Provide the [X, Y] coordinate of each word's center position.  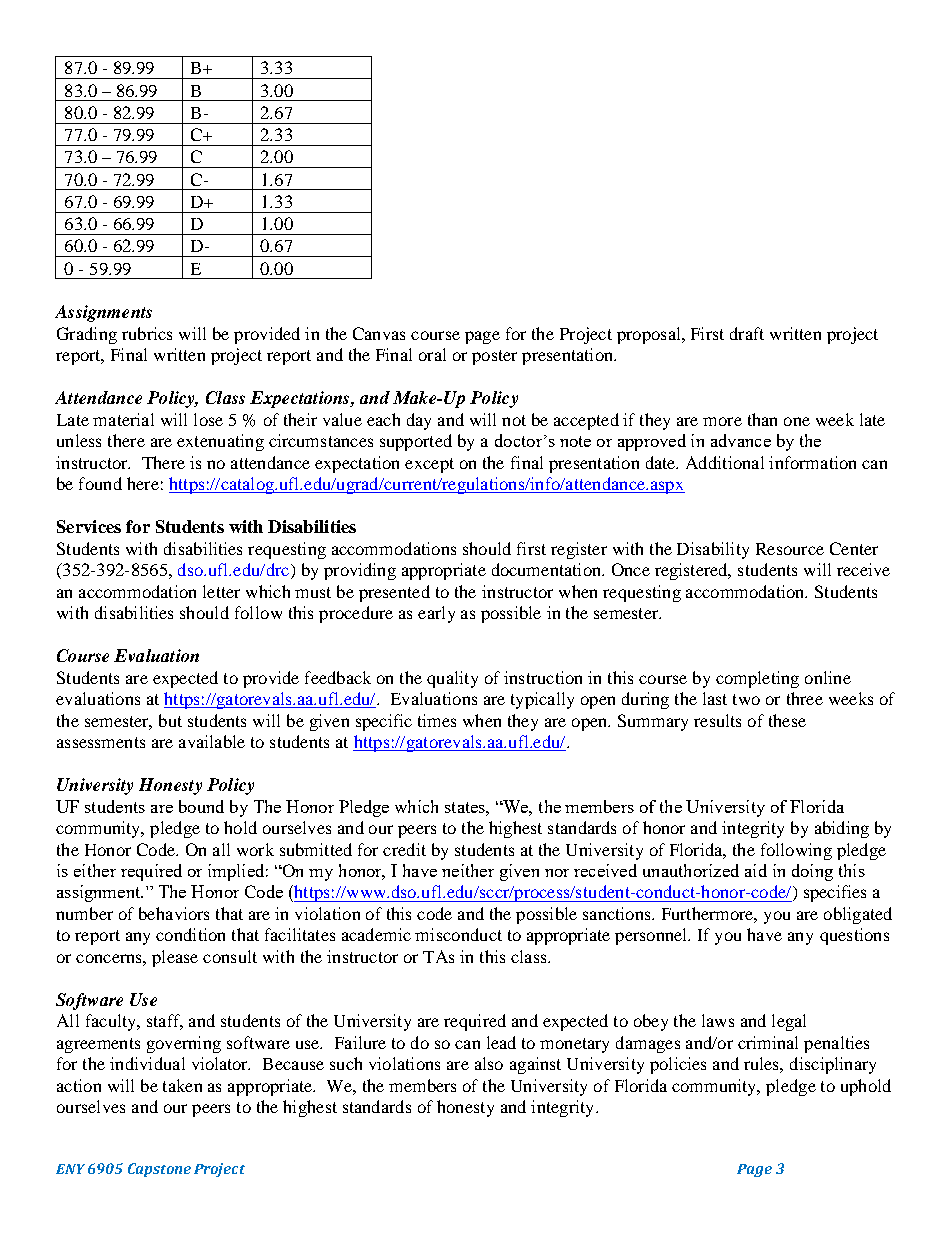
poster [494, 357]
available [212, 741]
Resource [790, 549]
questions [854, 936]
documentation [547, 569]
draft [747, 333]
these [787, 720]
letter [221, 591]
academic [376, 934]
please [175, 958]
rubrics [147, 333]
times [437, 720]
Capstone [159, 1170]
